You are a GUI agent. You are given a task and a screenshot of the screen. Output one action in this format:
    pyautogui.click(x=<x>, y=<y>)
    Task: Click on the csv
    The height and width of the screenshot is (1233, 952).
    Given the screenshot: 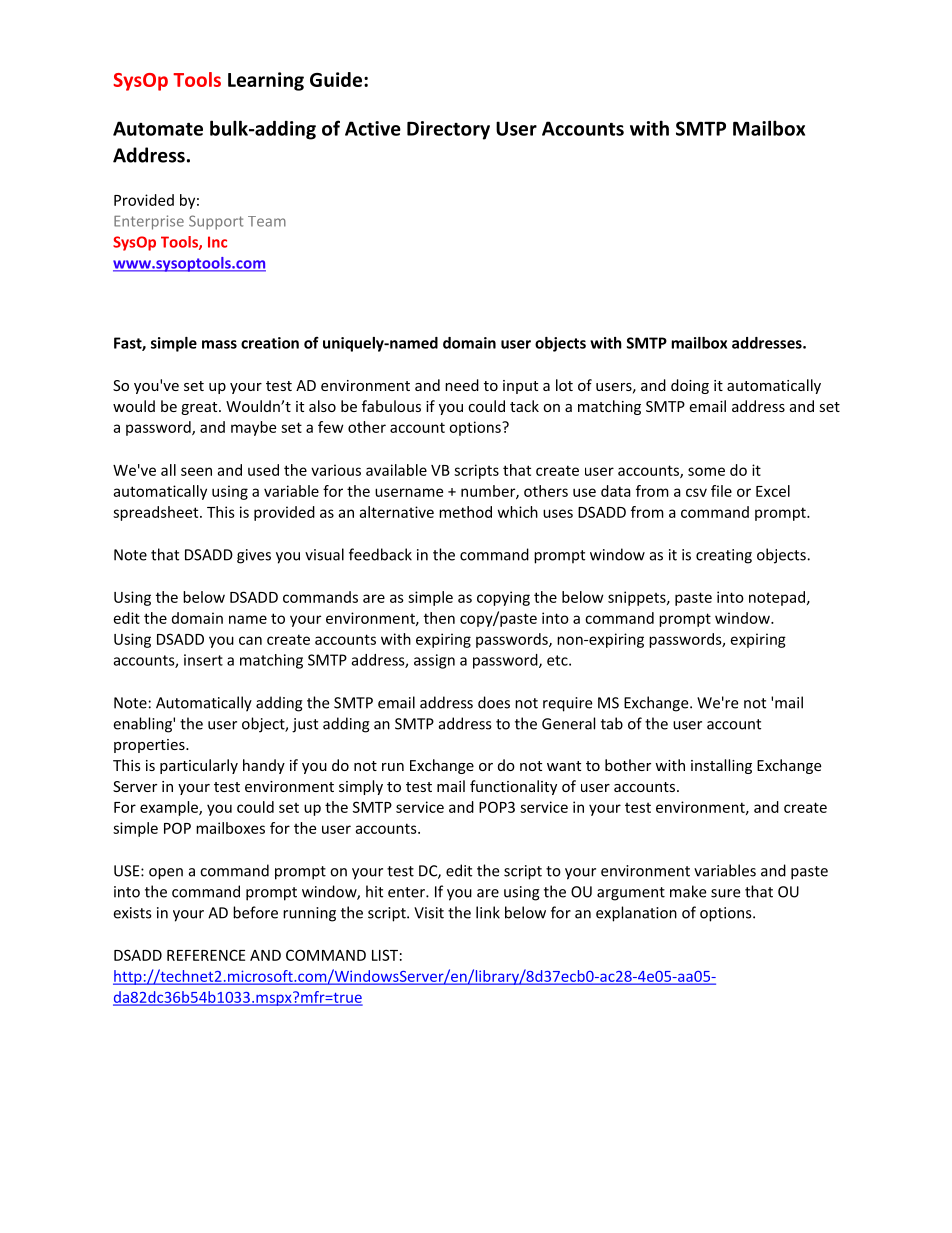 What is the action you would take?
    pyautogui.click(x=696, y=492)
